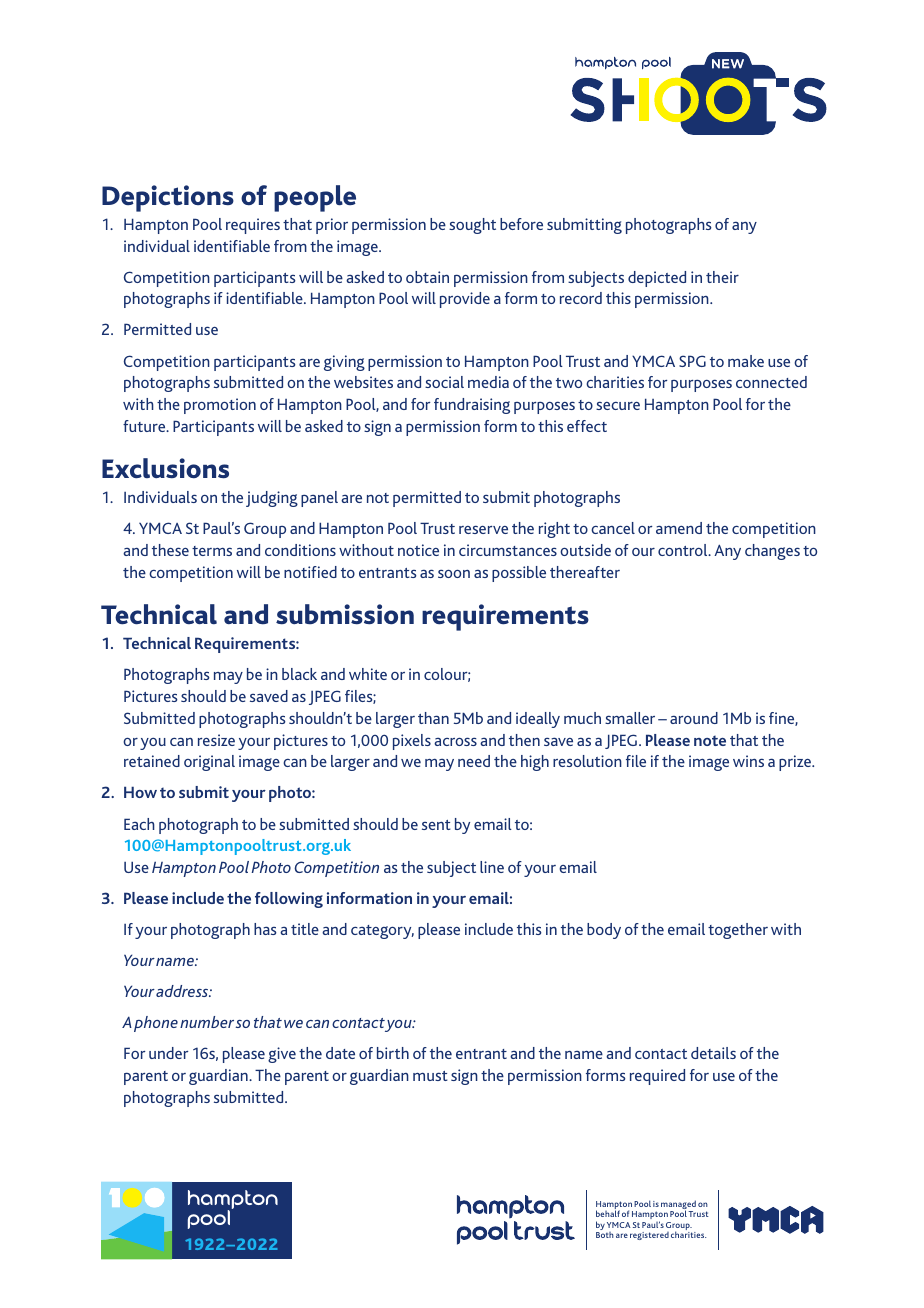  Describe the element at coordinates (212, 551) in the screenshot. I see `terms` at that location.
